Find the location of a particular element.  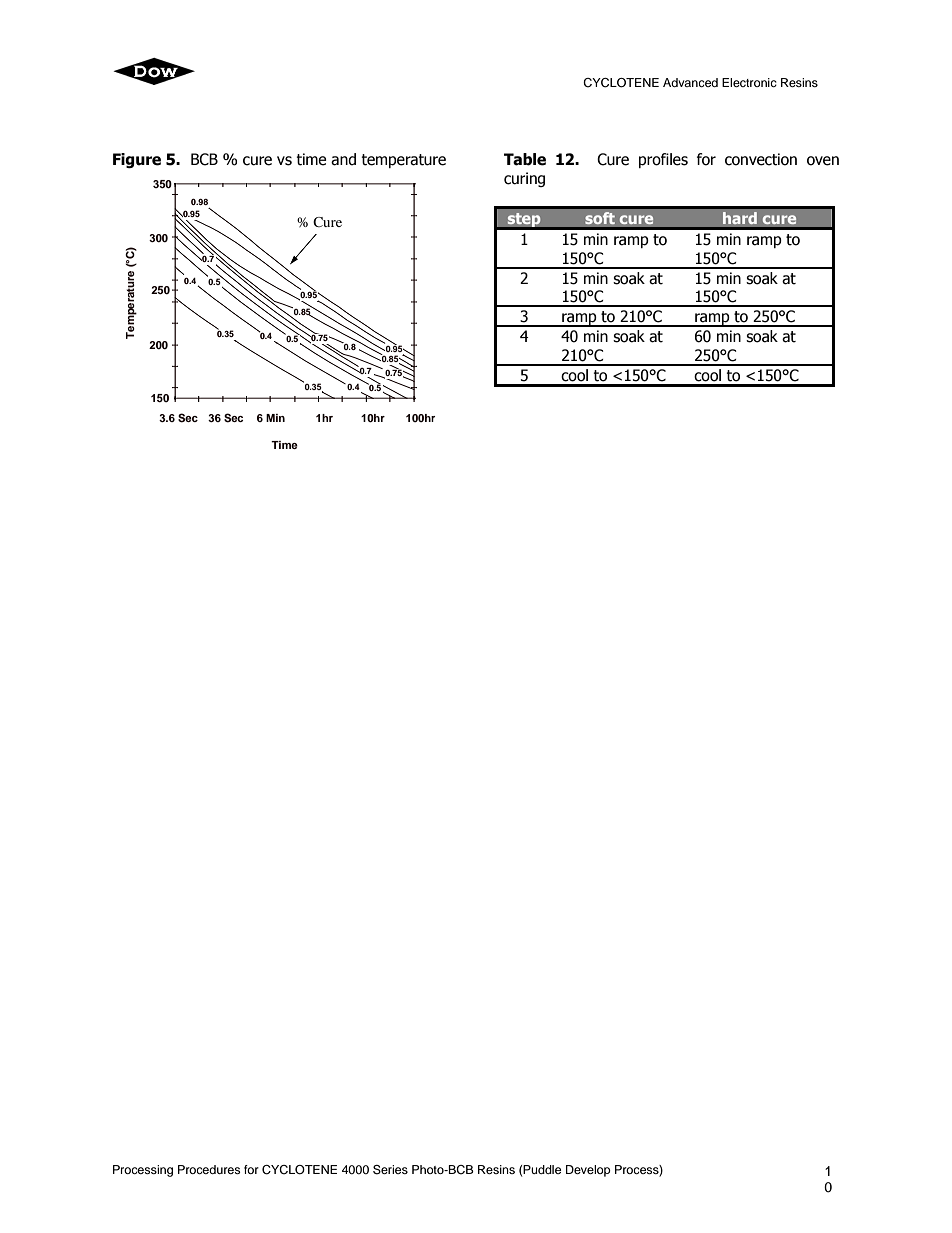

curing is located at coordinates (524, 179).
